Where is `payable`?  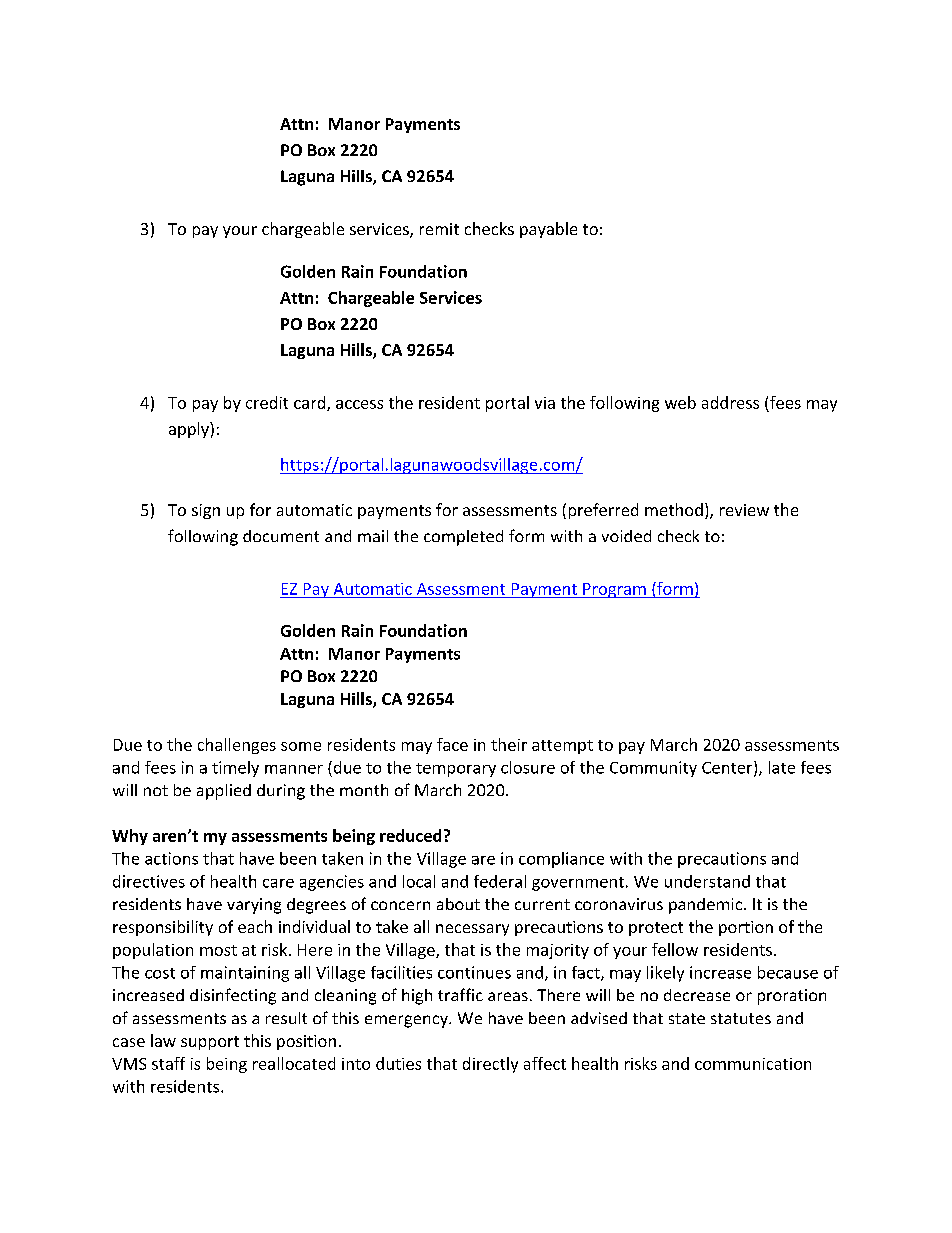 payable is located at coordinates (548, 230).
